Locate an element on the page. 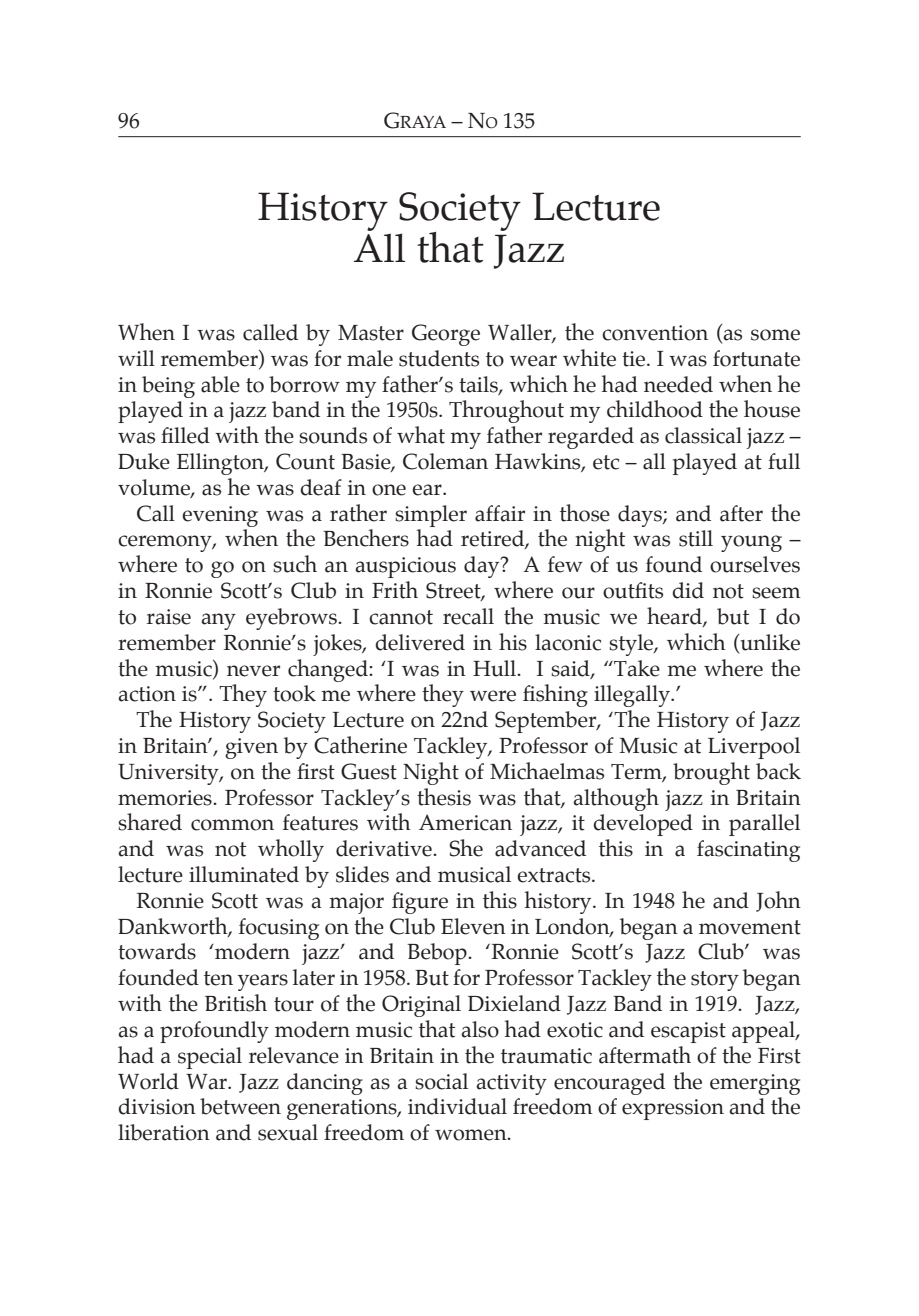 This image has height=1316, width=919. fortunate is located at coordinates (756, 358).
